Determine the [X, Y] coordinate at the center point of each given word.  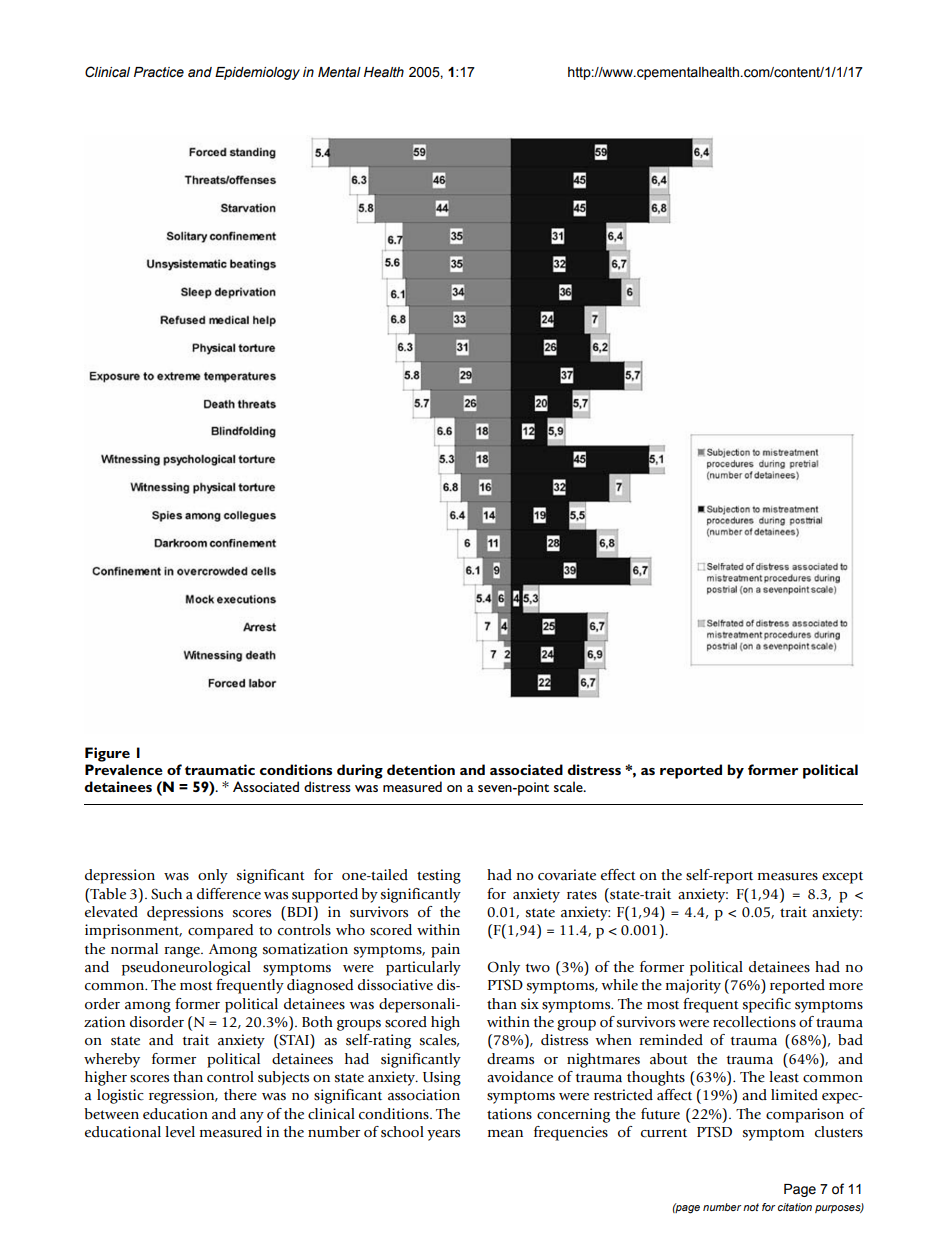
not [751, 1207]
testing [439, 876]
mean [505, 1134]
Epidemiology [257, 73]
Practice [159, 72]
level [180, 1132]
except [842, 878]
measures [788, 877]
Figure [107, 754]
